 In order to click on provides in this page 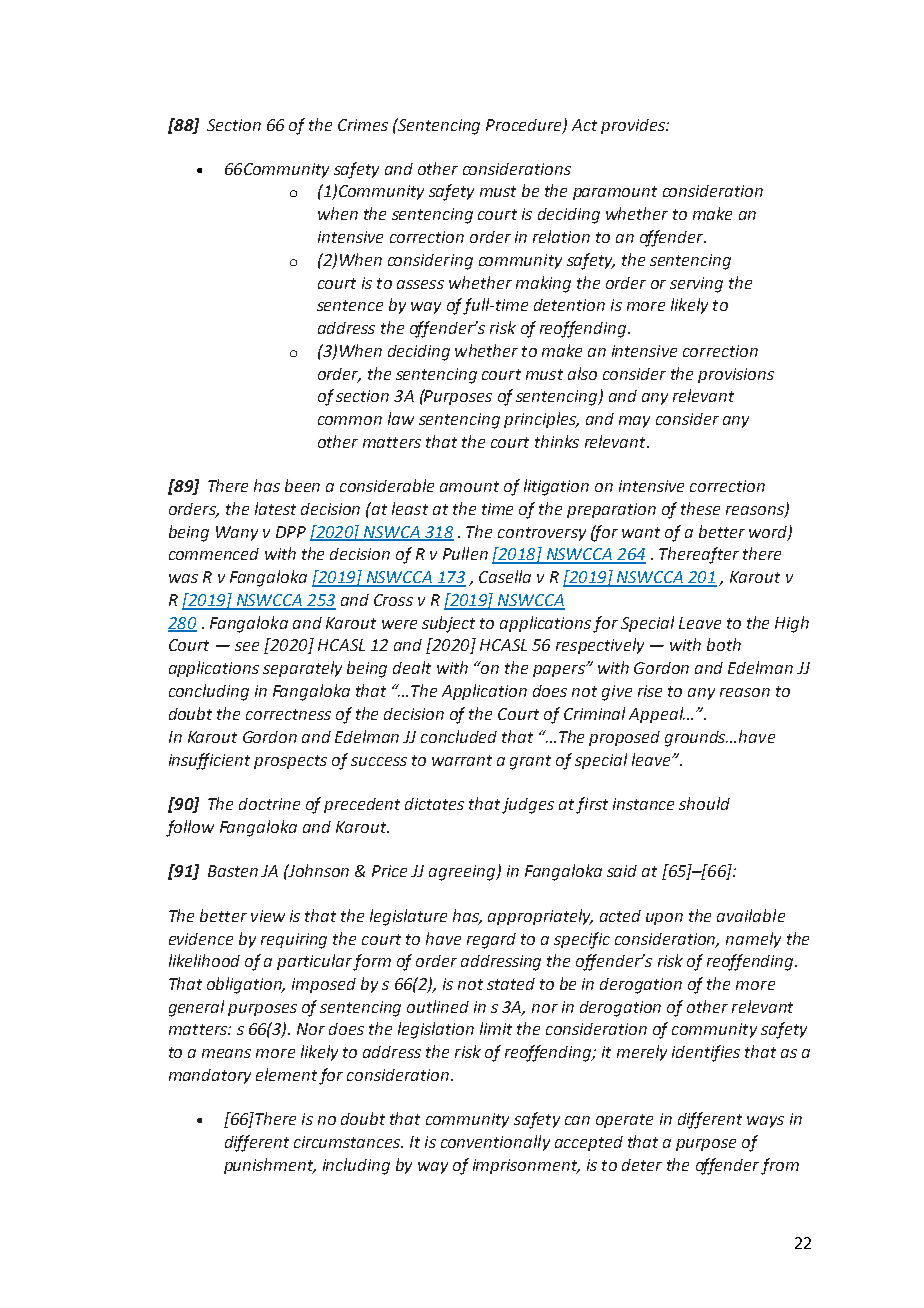, I will do `click(634, 126)`.
